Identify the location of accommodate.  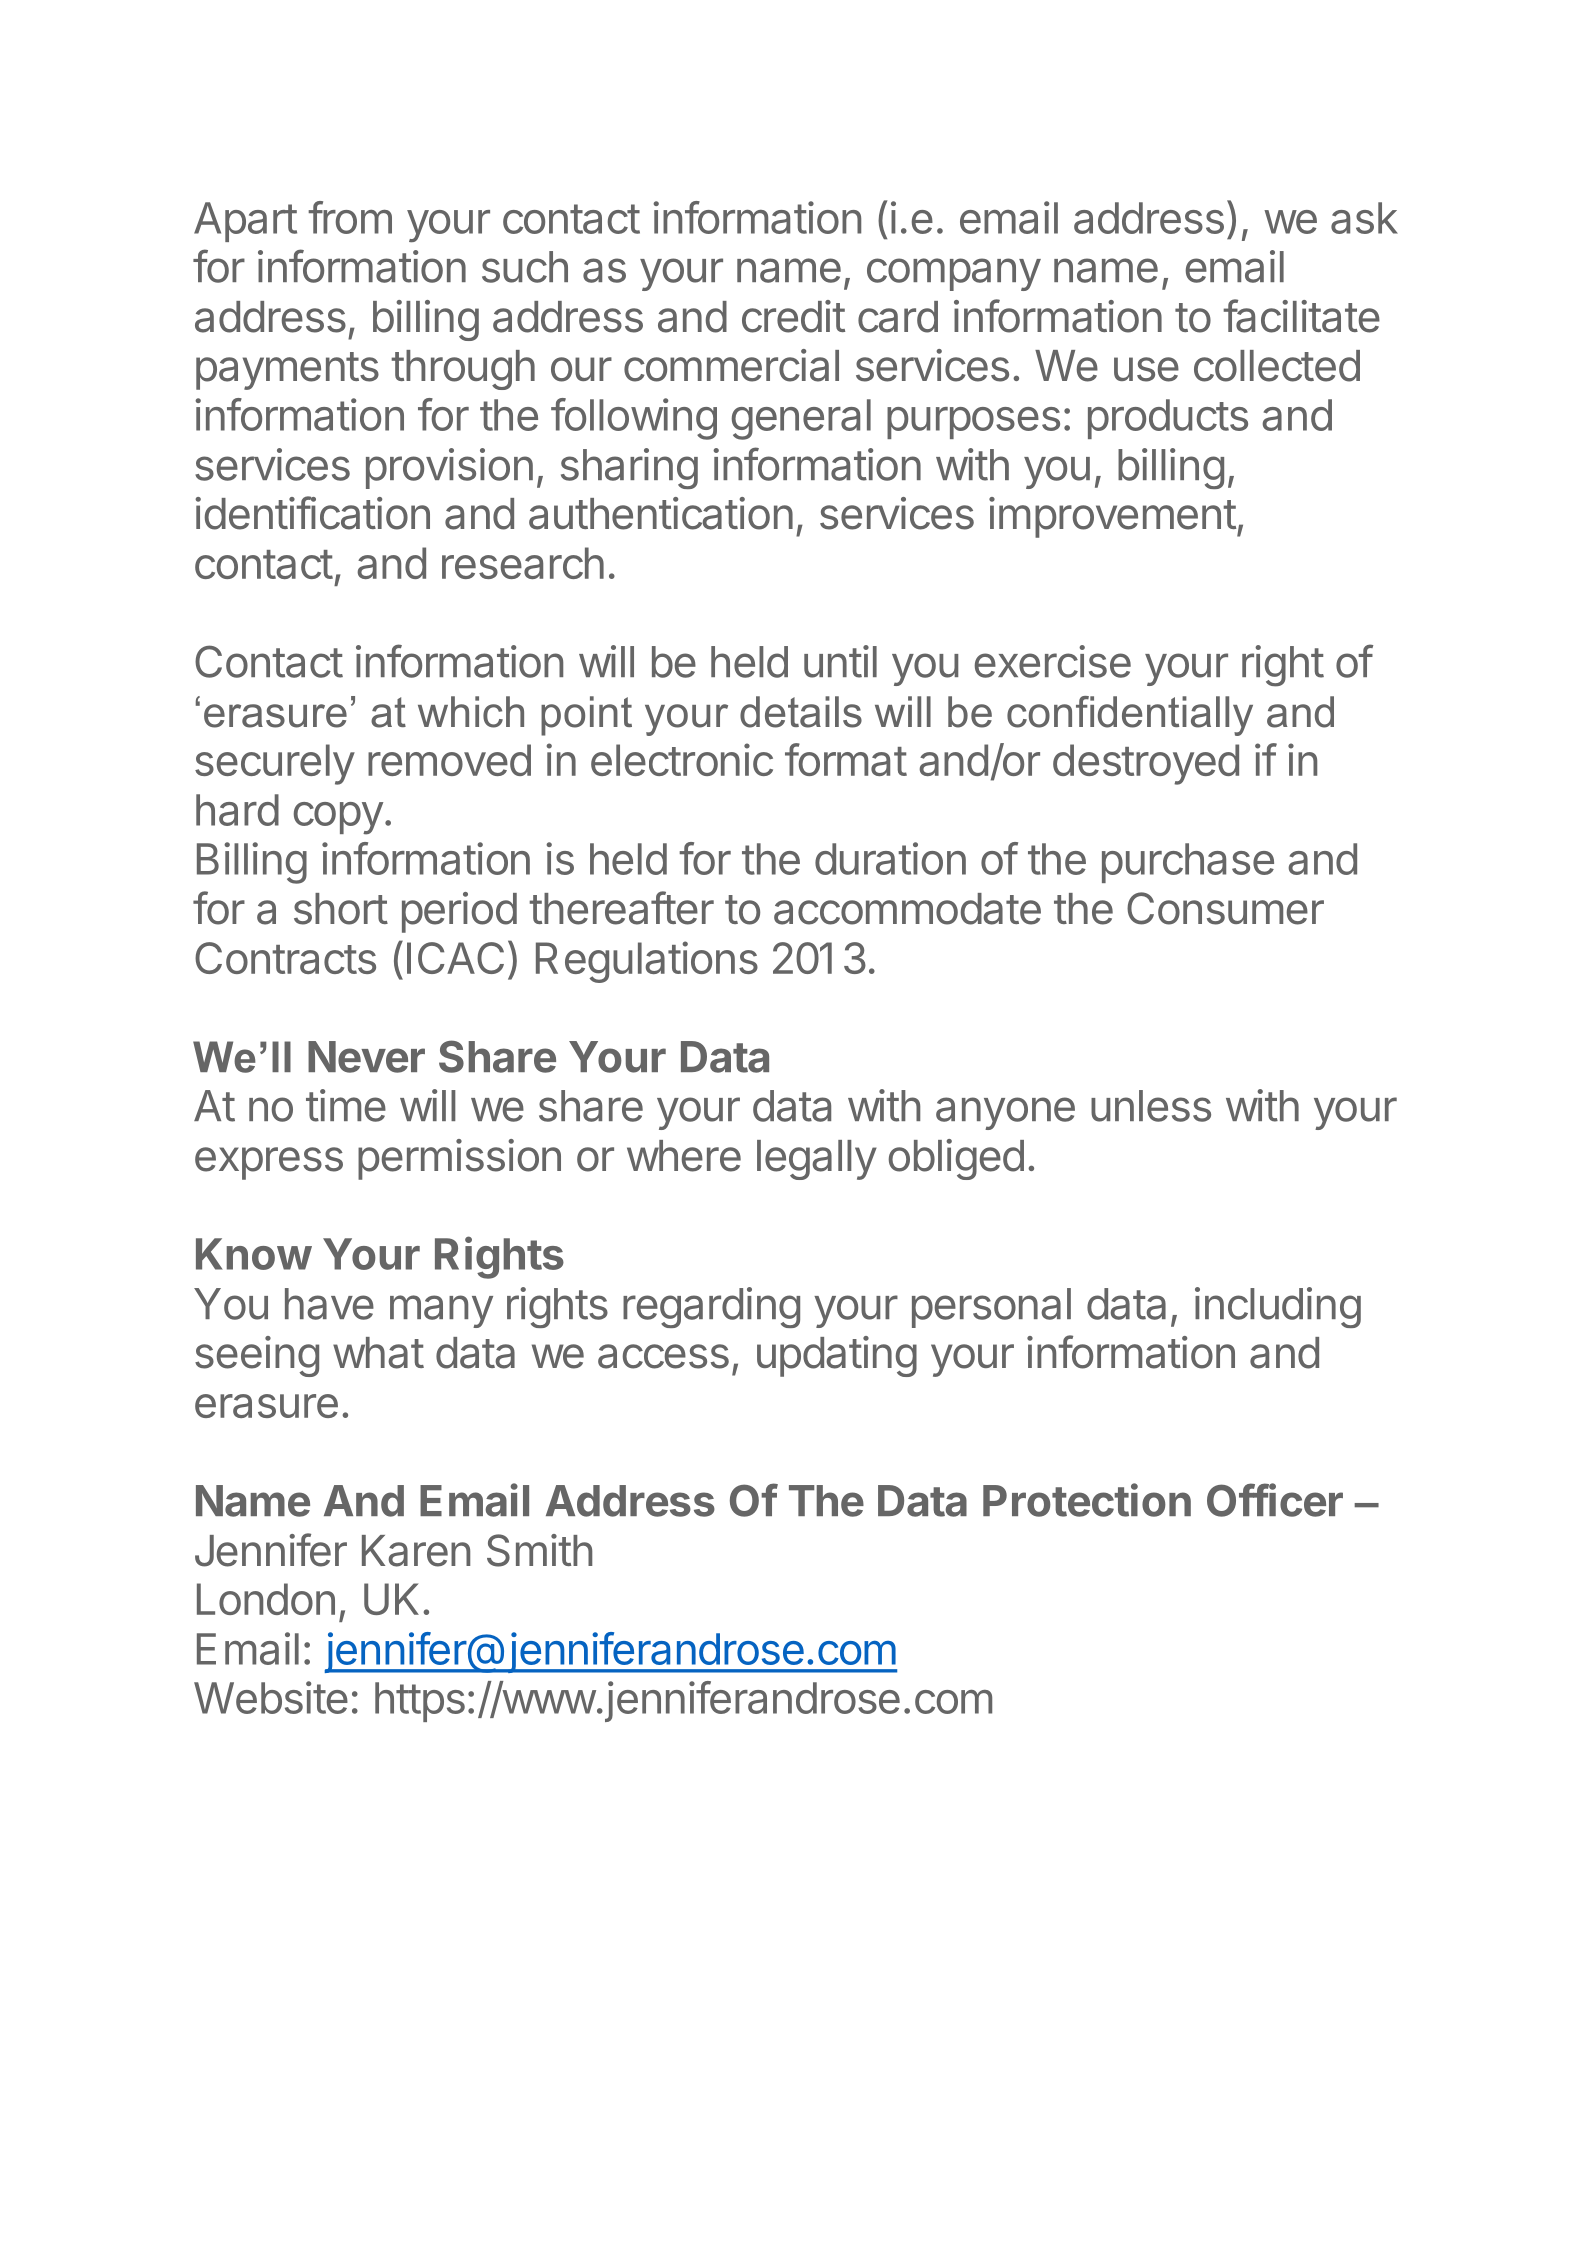
(907, 909).
